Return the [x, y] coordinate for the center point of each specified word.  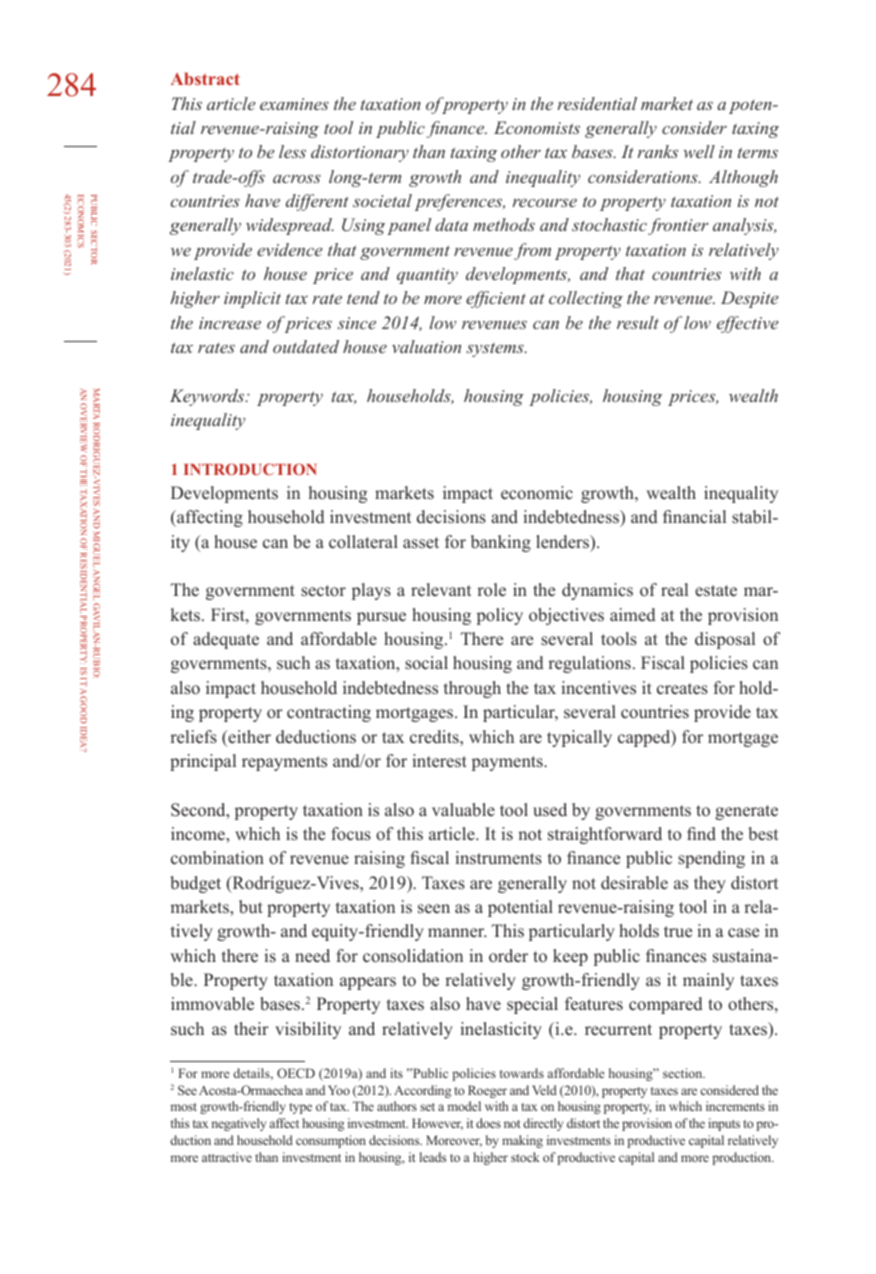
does [488, 1123]
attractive [227, 1157]
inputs [724, 1124]
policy [500, 616]
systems [496, 349]
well [699, 151]
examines [294, 104]
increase [230, 323]
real [674, 590]
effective [747, 324]
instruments [498, 858]
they [710, 884]
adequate [226, 640]
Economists [537, 127]
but [251, 907]
